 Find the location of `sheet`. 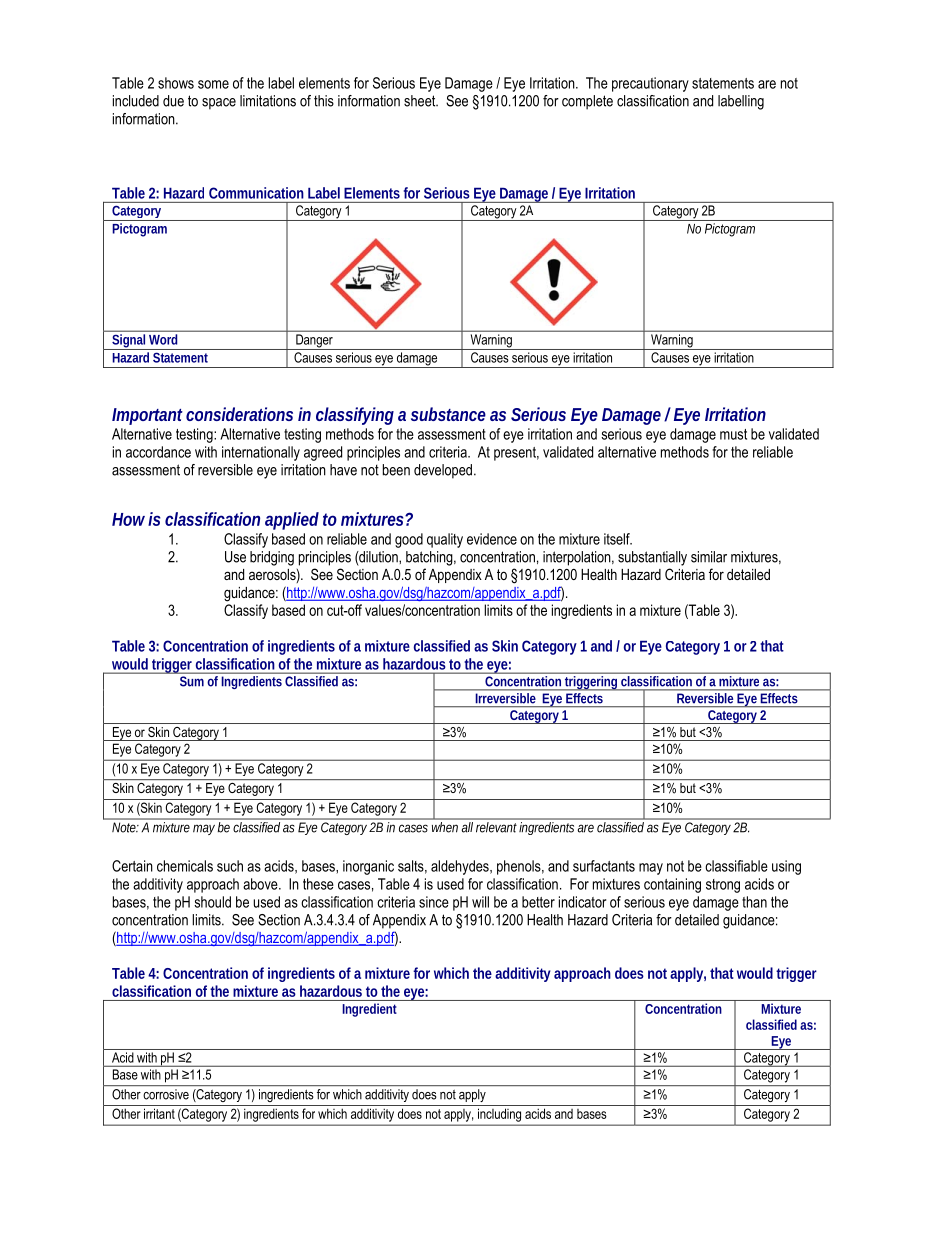

sheet is located at coordinates (421, 101).
